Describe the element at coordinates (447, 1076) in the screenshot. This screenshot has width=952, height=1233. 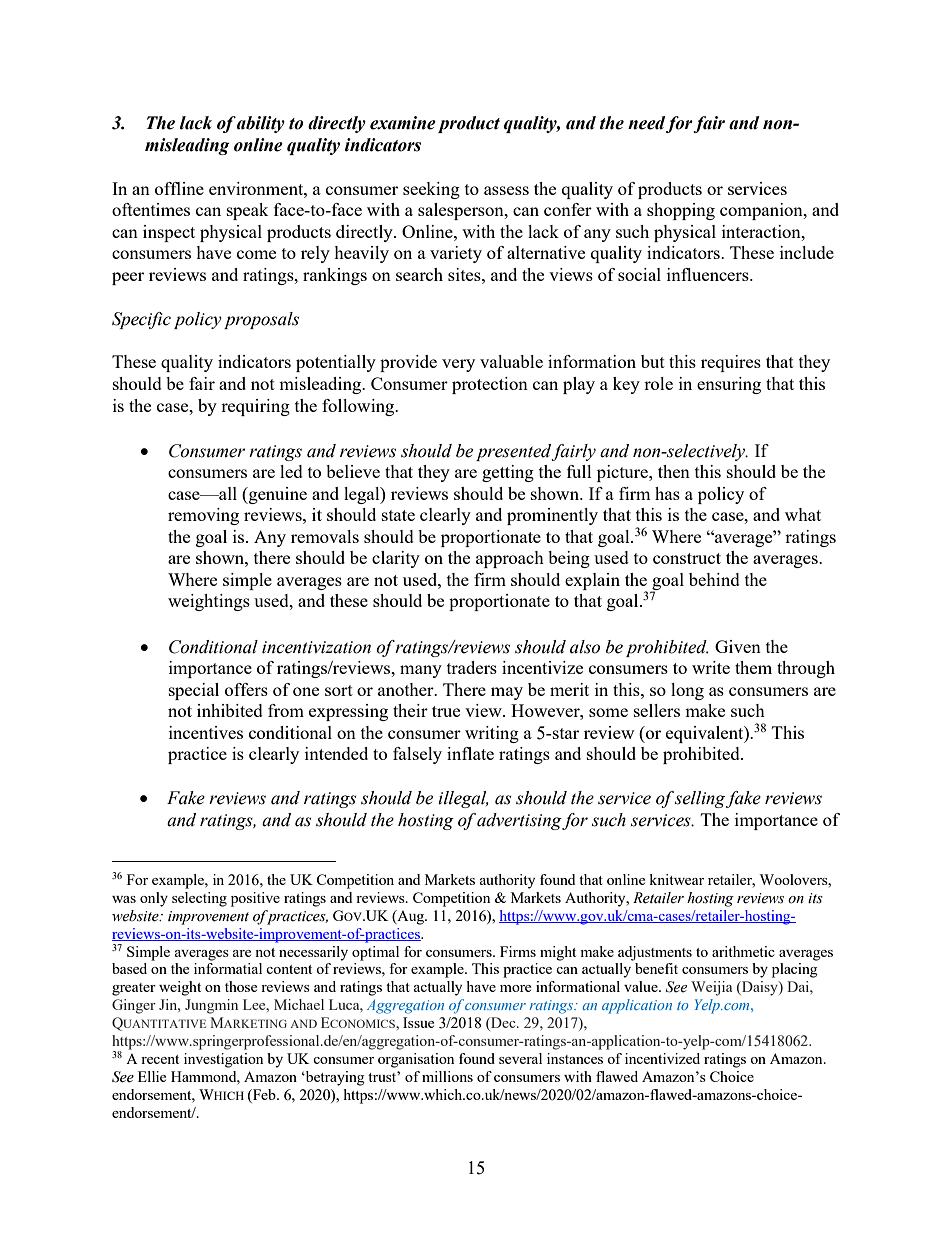
I see `millions` at that location.
